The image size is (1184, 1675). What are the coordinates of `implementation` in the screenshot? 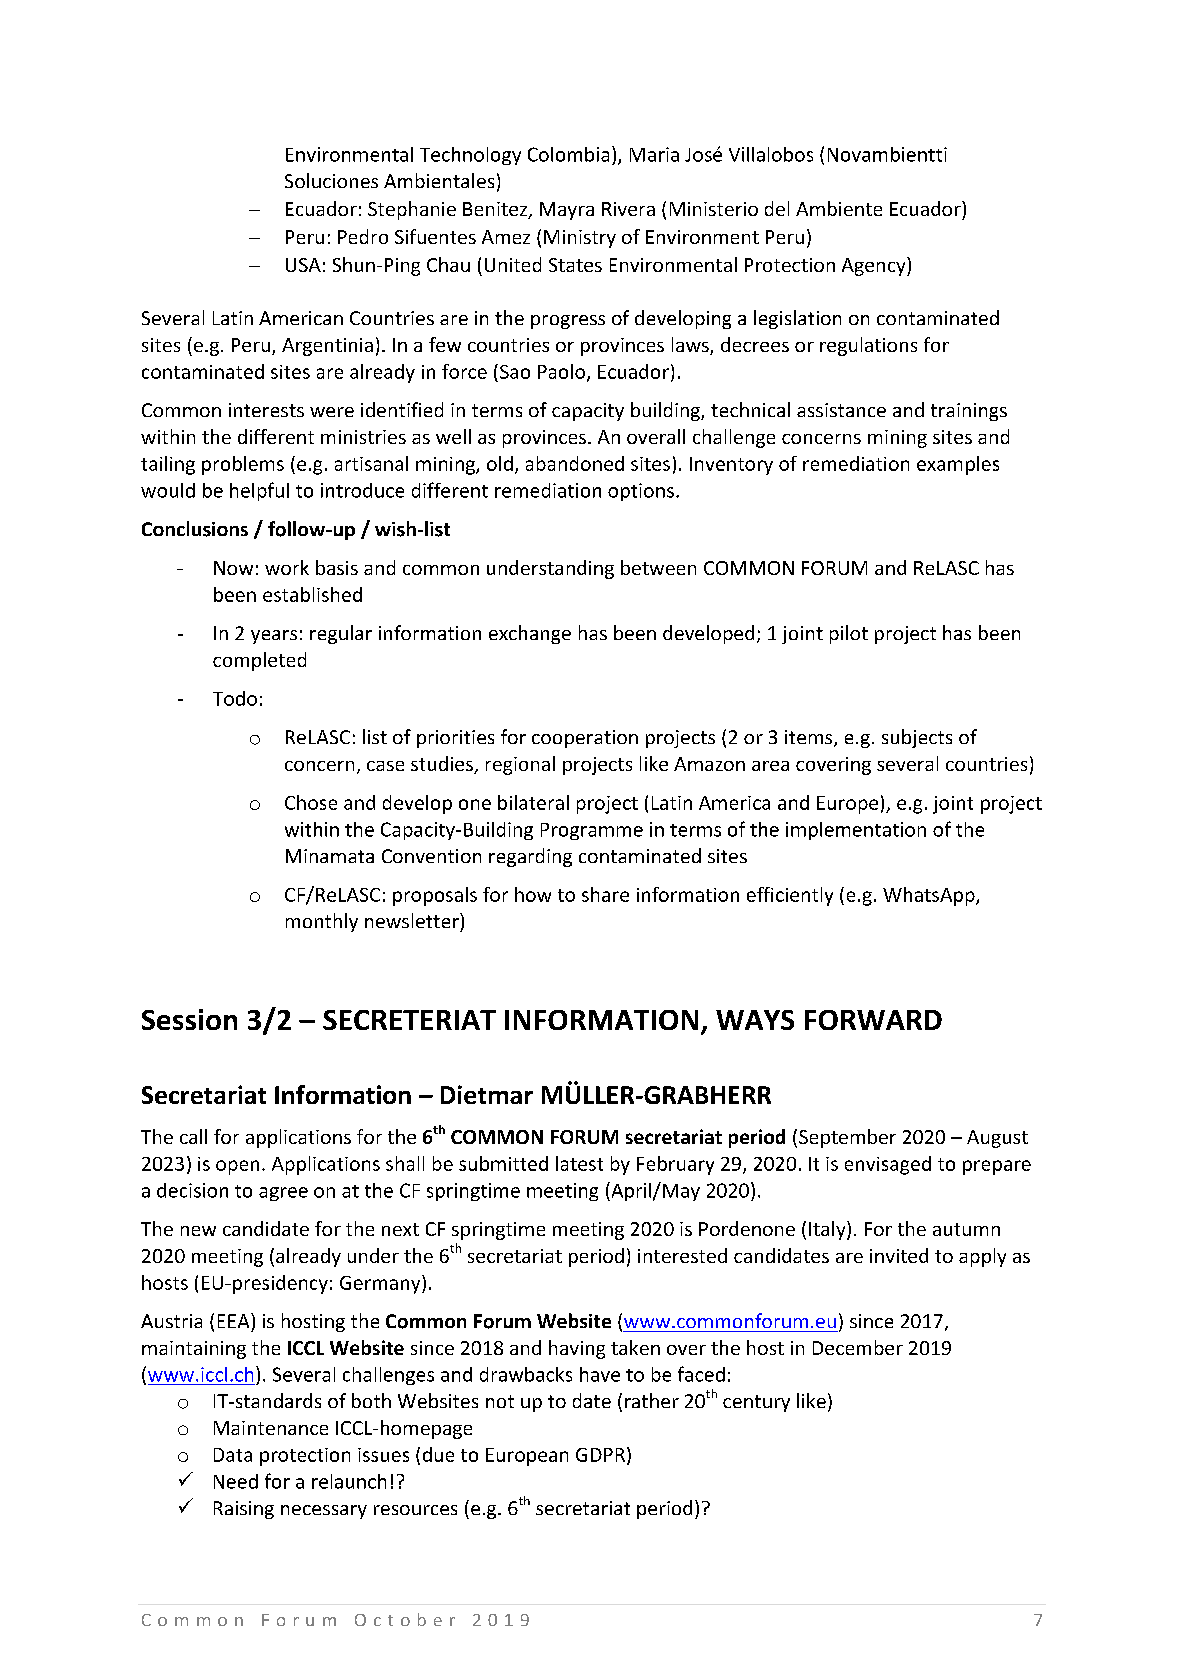 It's located at (856, 831).
